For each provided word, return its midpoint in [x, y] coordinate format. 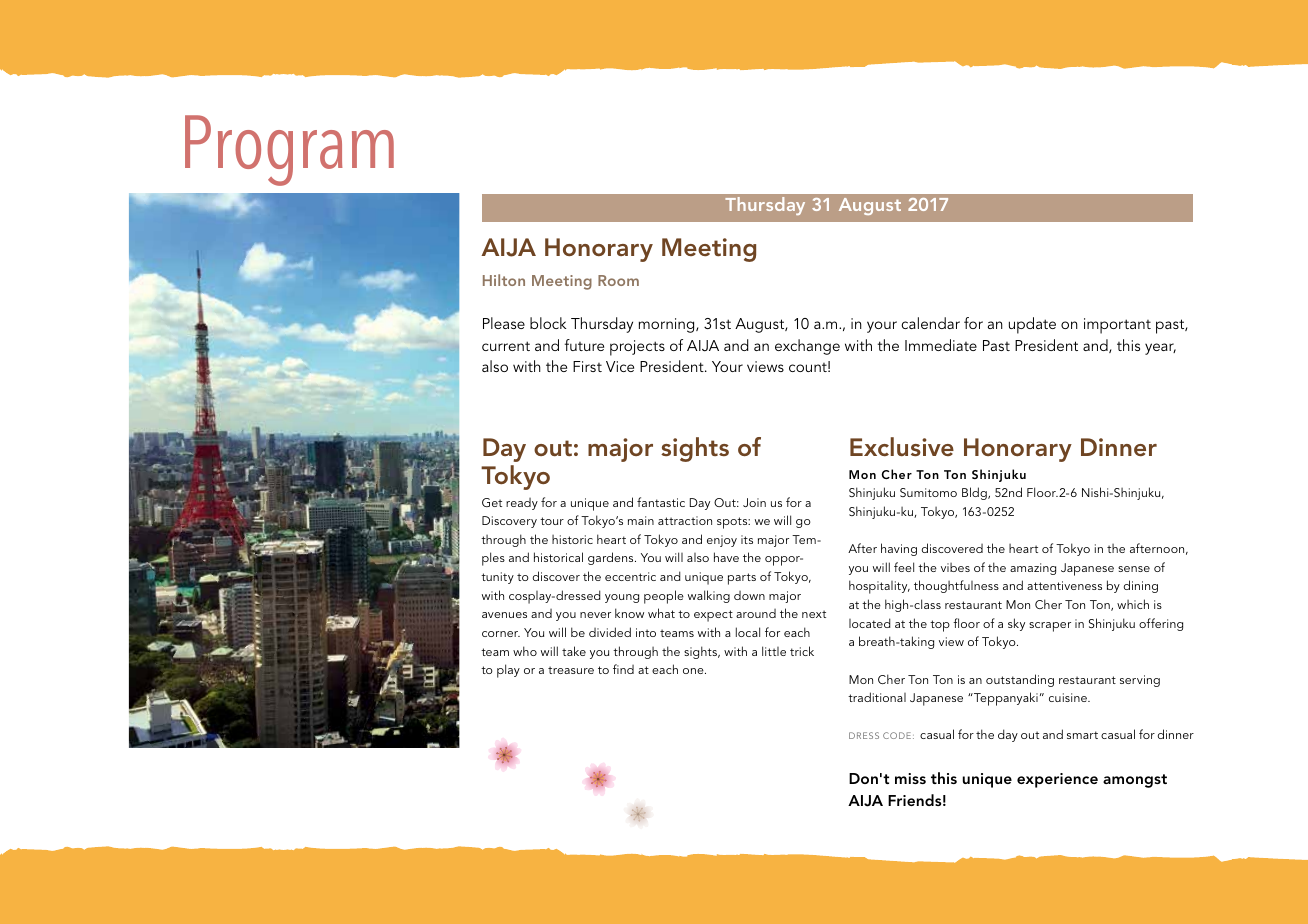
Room [618, 280]
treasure [571, 670]
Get [492, 502]
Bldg [975, 493]
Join [754, 502]
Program [289, 150]
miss [910, 778]
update [1032, 325]
